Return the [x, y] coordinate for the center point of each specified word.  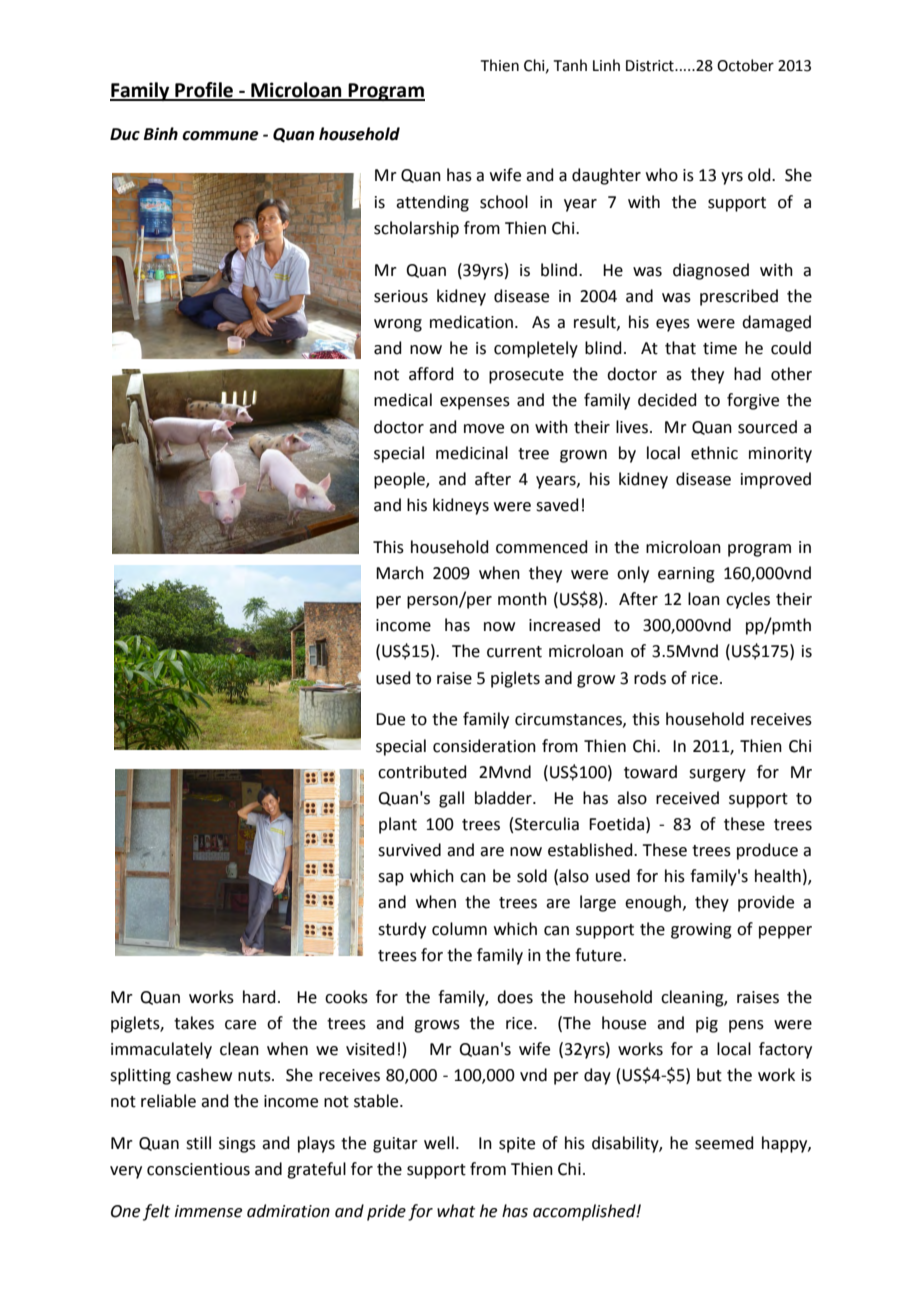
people [400, 480]
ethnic [714, 453]
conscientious [198, 1169]
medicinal [472, 453]
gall [451, 799]
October [745, 65]
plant [398, 825]
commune [220, 136]
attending [432, 203]
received [687, 798]
